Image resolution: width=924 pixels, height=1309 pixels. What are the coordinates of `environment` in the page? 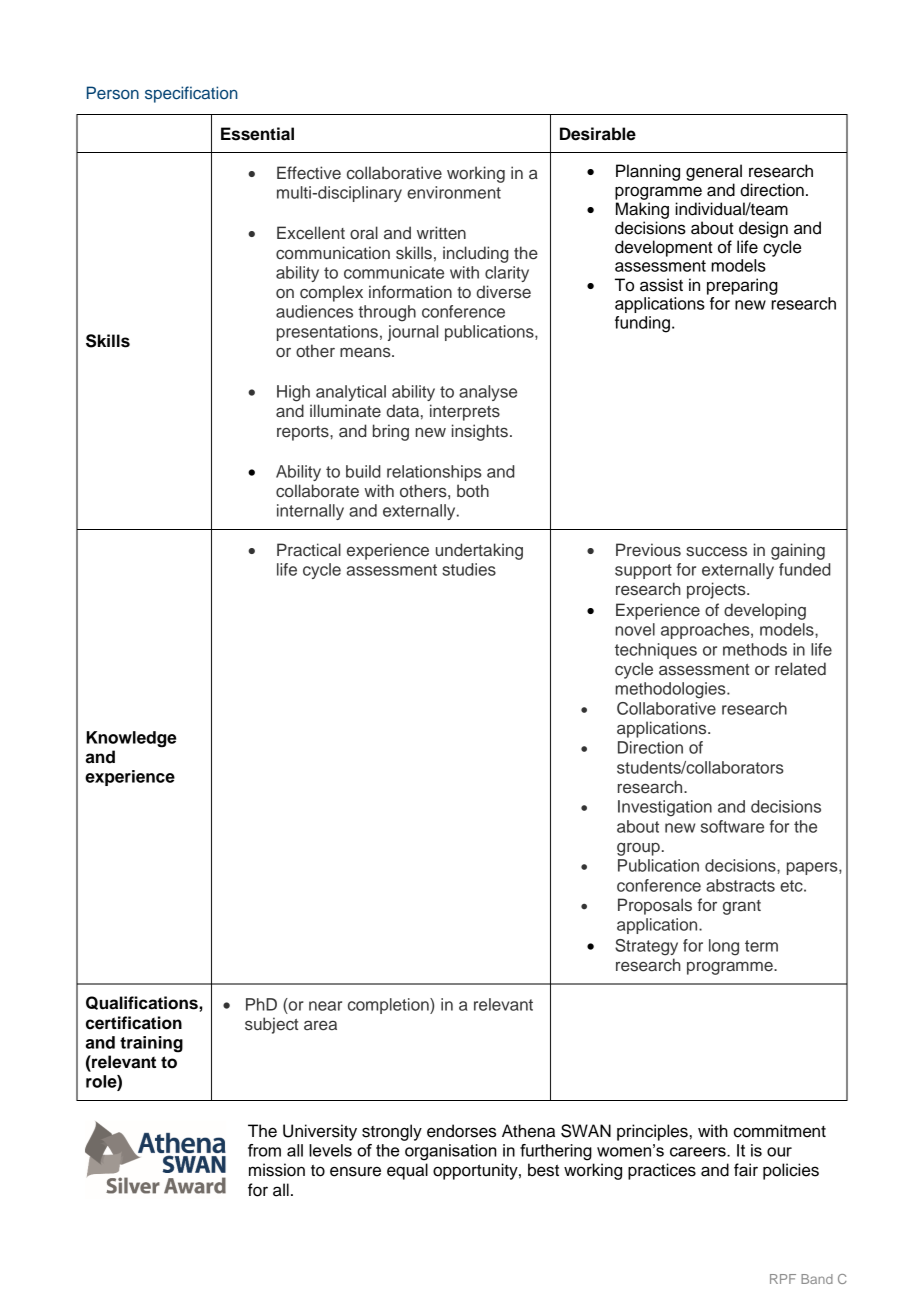 It's located at (454, 192).
